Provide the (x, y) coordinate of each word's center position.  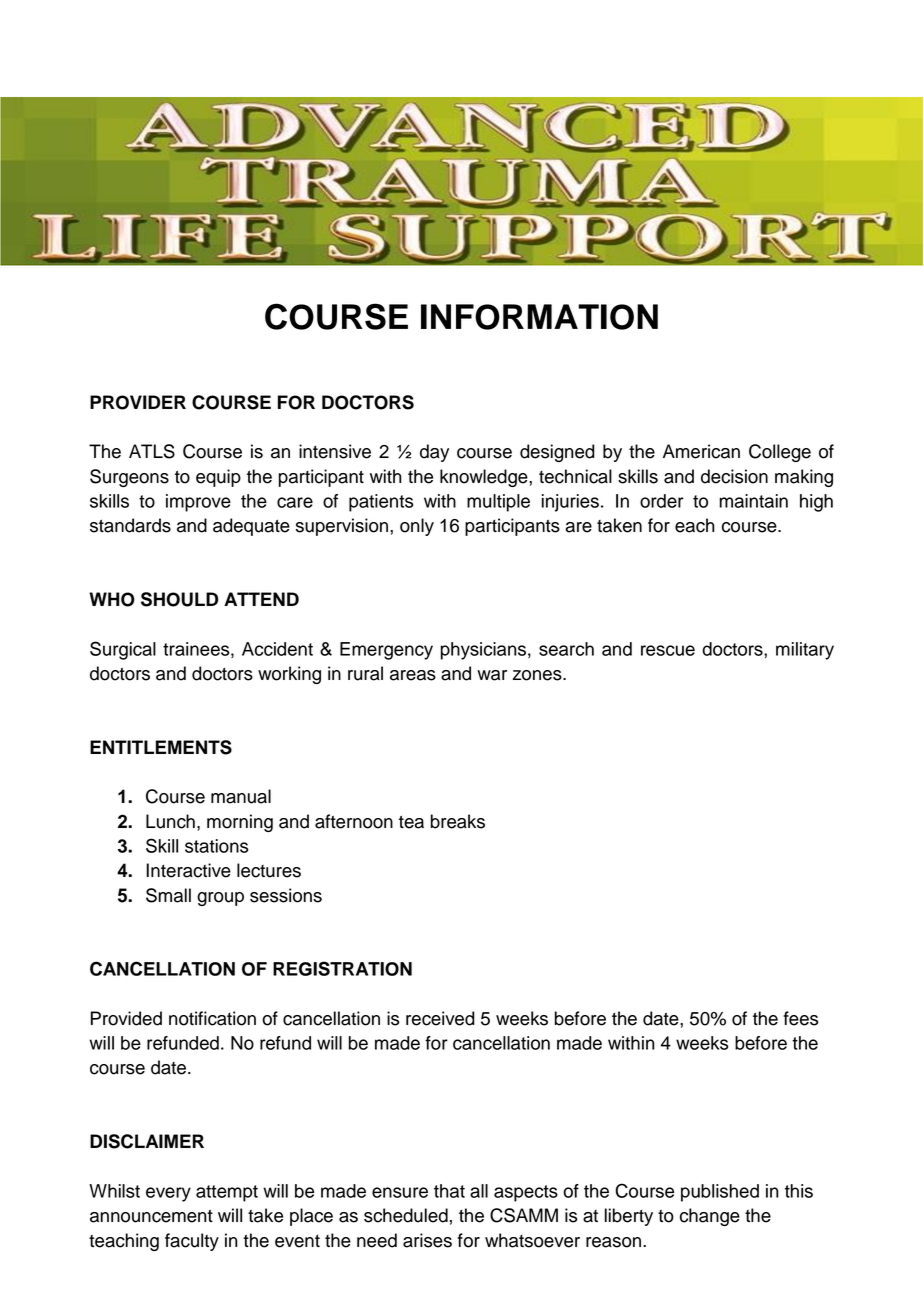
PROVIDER (138, 402)
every (168, 1194)
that (449, 1191)
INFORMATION (539, 317)
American (701, 451)
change (710, 1217)
